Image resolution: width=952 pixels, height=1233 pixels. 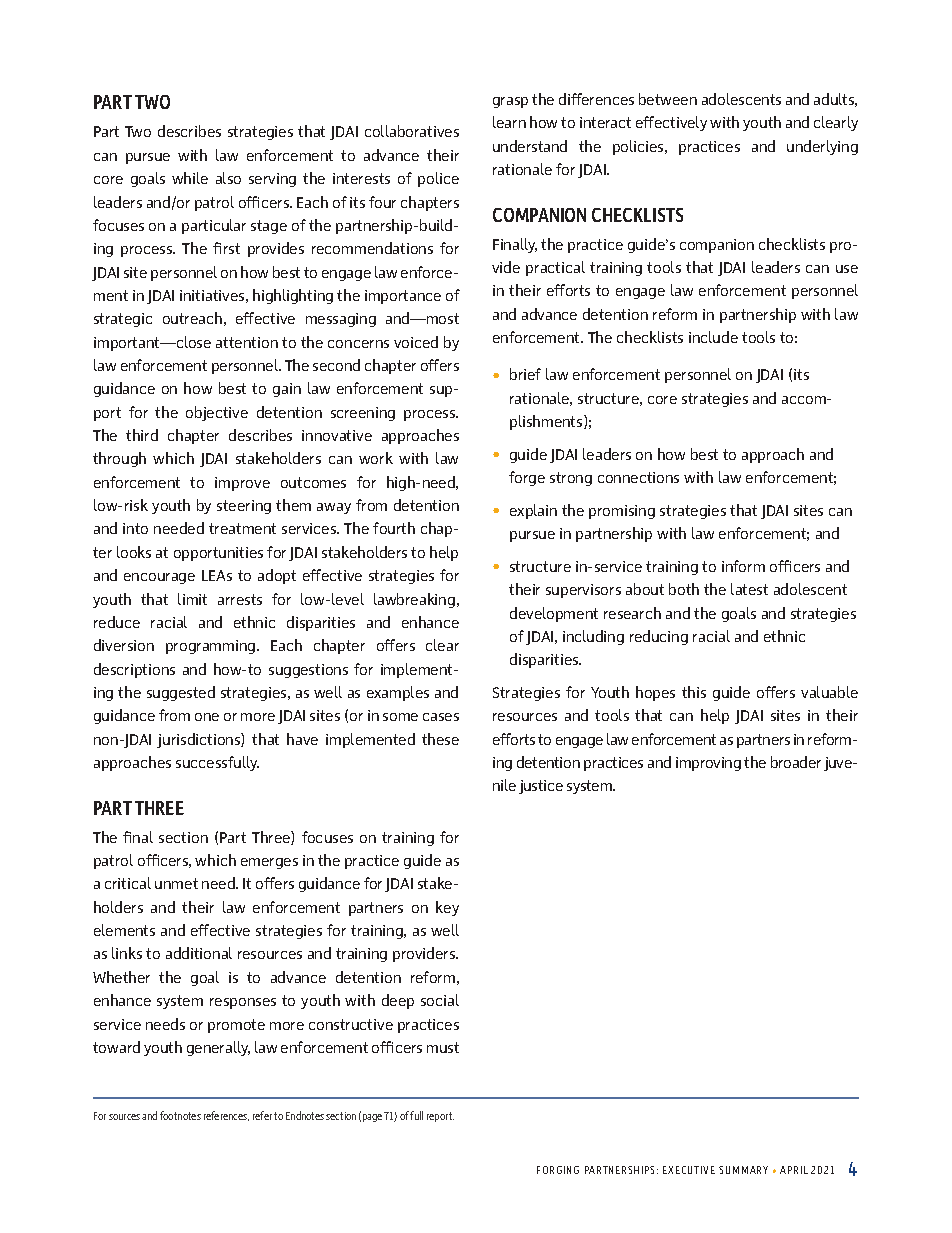 What do you see at coordinates (414, 600) in the screenshot?
I see `lawbreaking` at bounding box center [414, 600].
